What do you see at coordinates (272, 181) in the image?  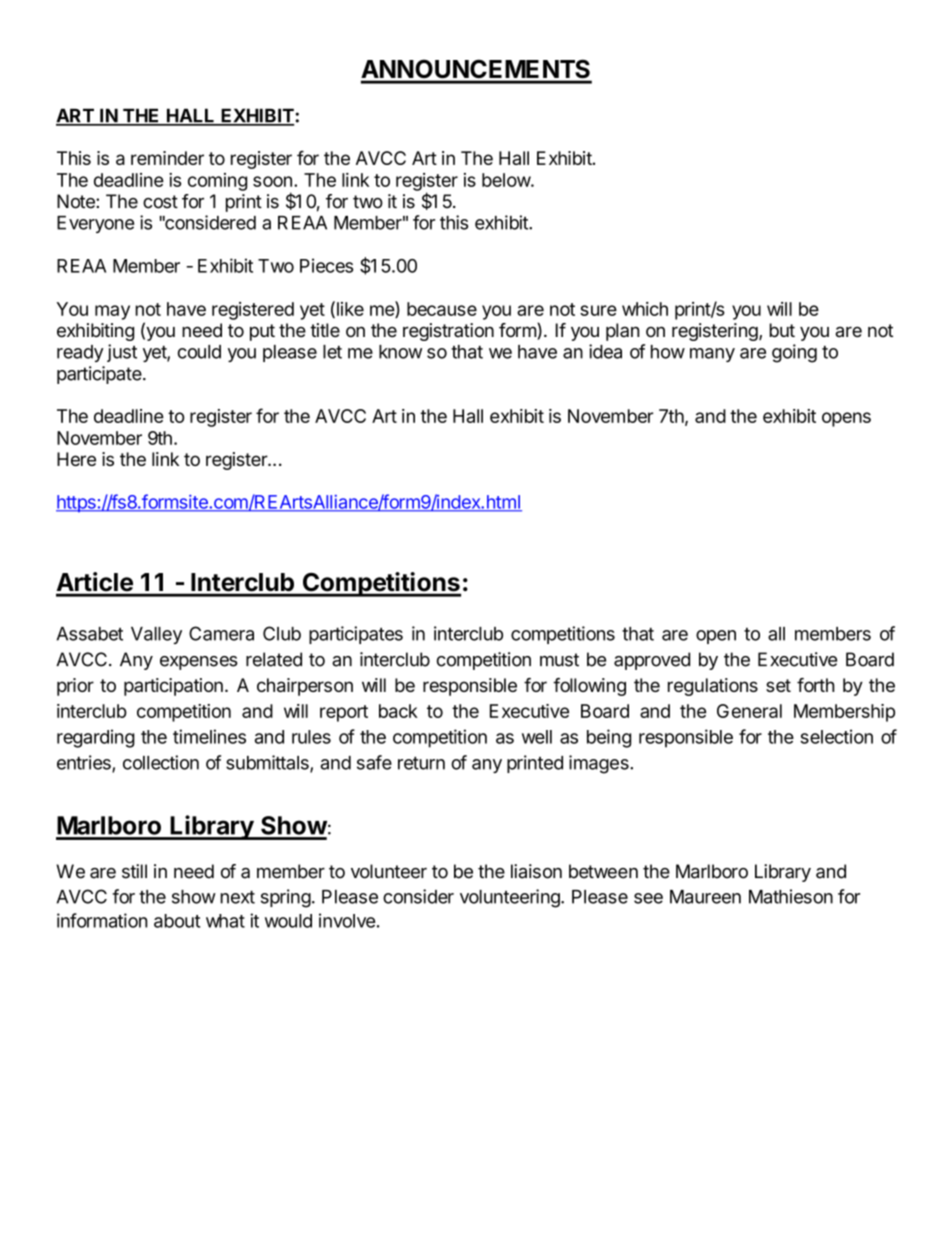 I see `soon` at bounding box center [272, 181].
